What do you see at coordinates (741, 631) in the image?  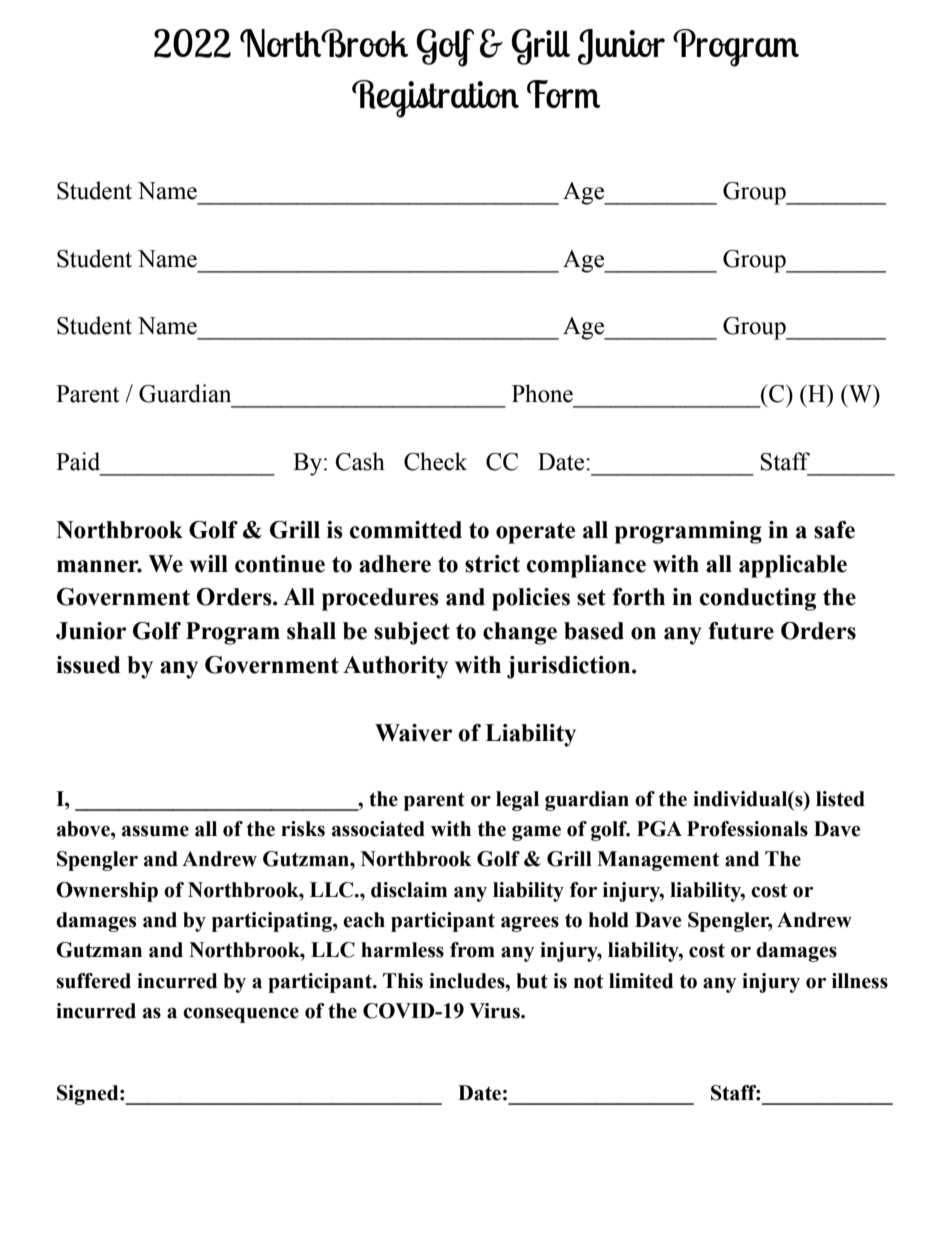 I see `future` at bounding box center [741, 631].
